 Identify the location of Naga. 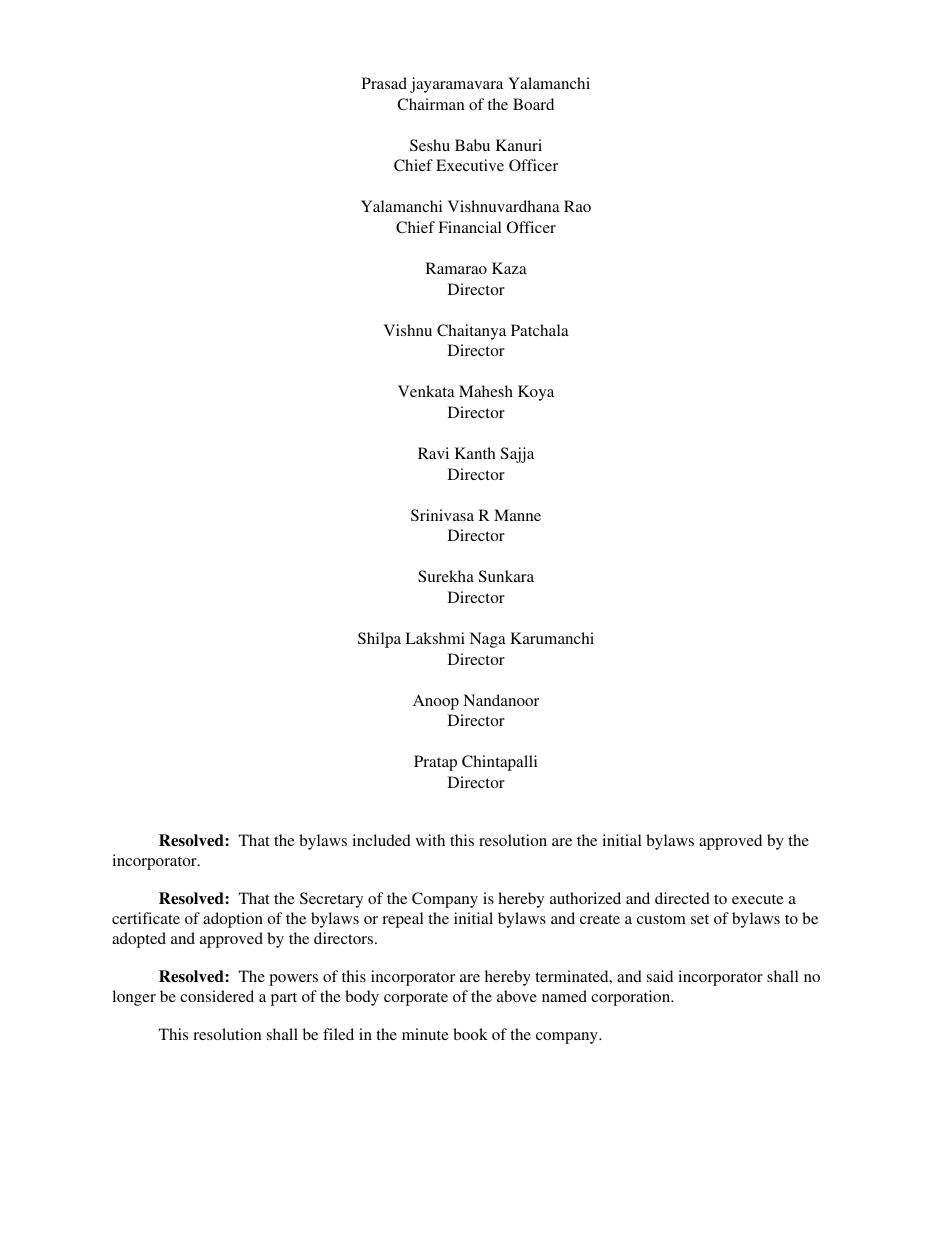
(488, 640).
